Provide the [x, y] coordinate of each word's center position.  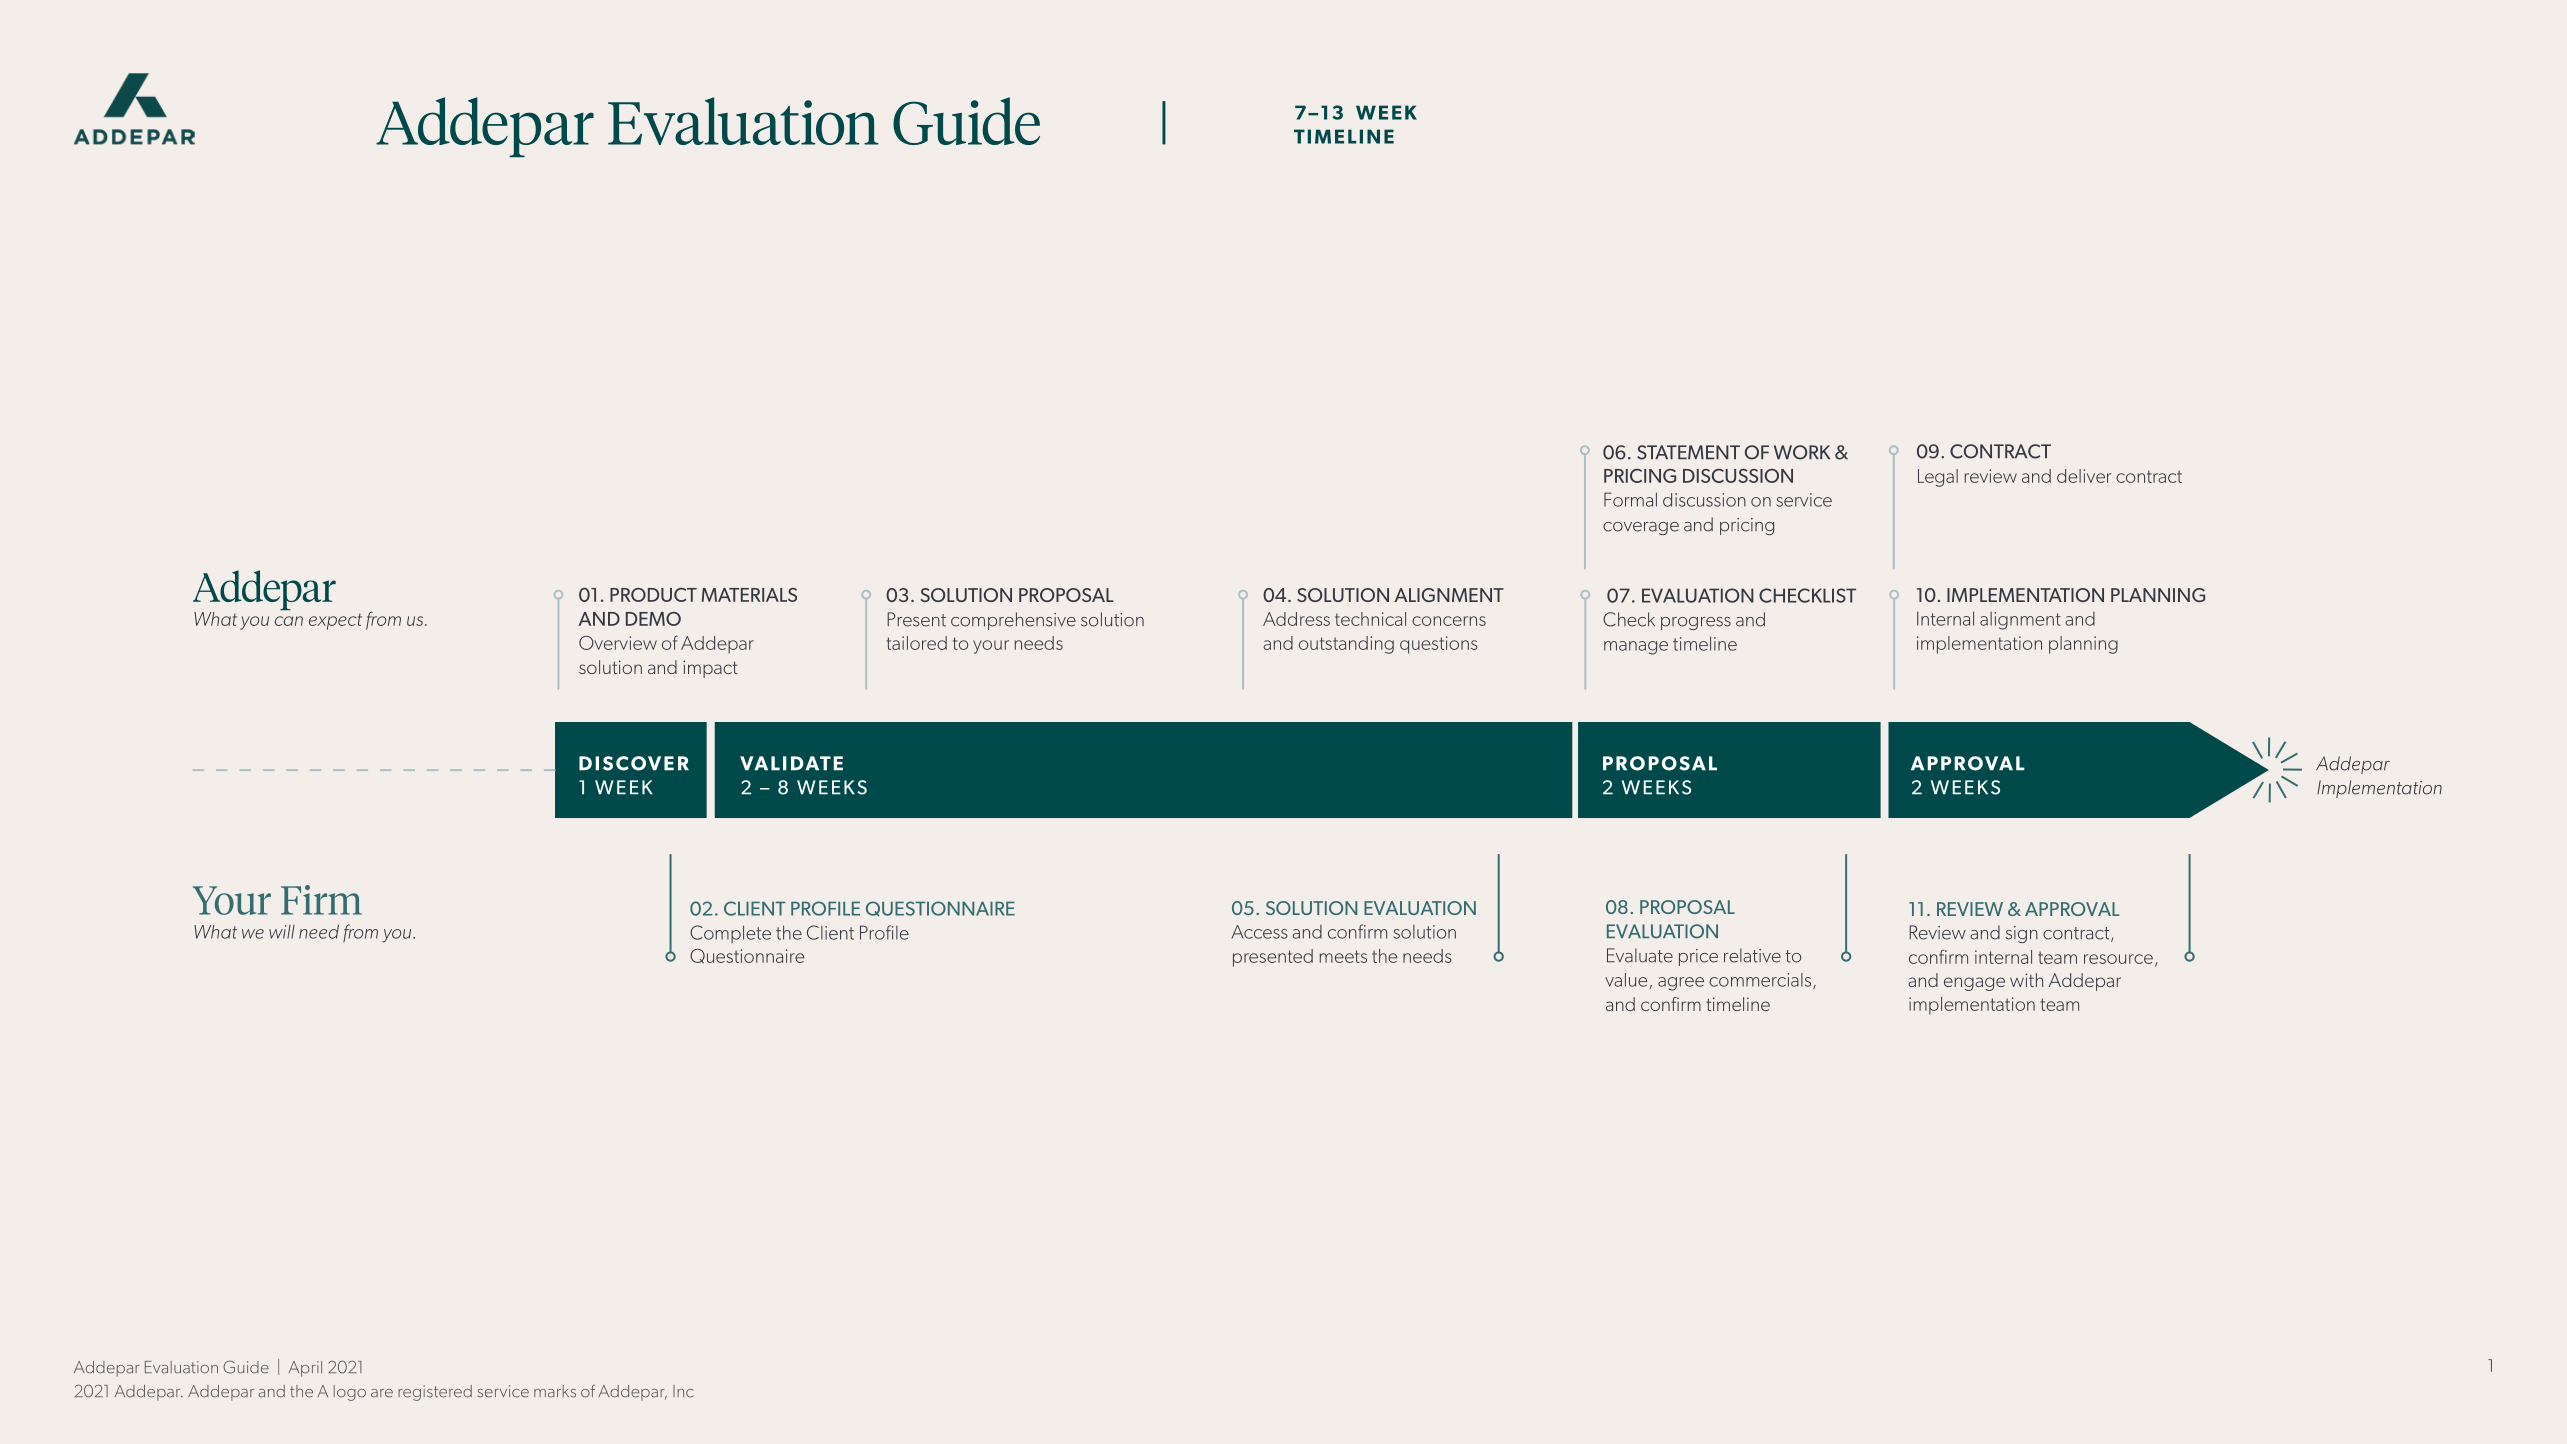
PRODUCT [653, 594]
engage [1974, 984]
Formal [1630, 499]
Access [1259, 932]
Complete [730, 934]
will [282, 932]
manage [1636, 648]
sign [2022, 934]
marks [555, 1391]
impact [710, 669]
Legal [1938, 478]
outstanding [1346, 645]
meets [1343, 956]
